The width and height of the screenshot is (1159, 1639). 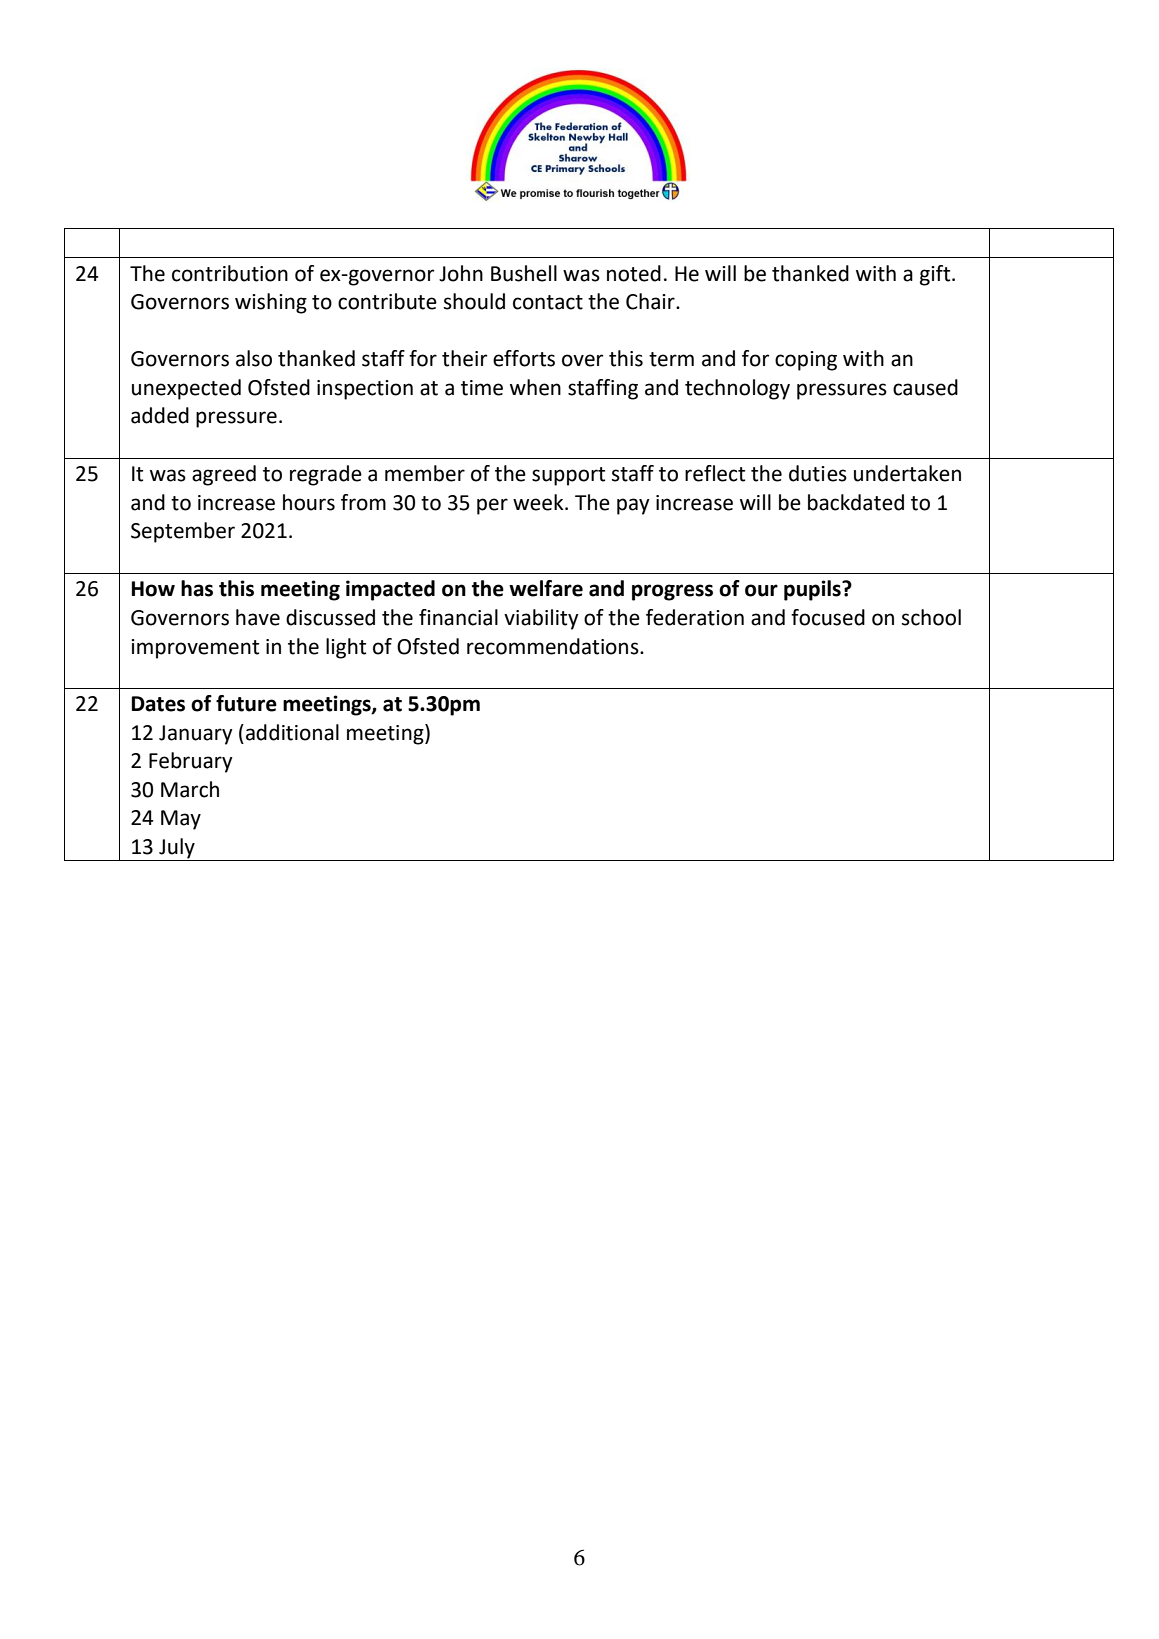 I want to click on May, so click(x=181, y=820).
